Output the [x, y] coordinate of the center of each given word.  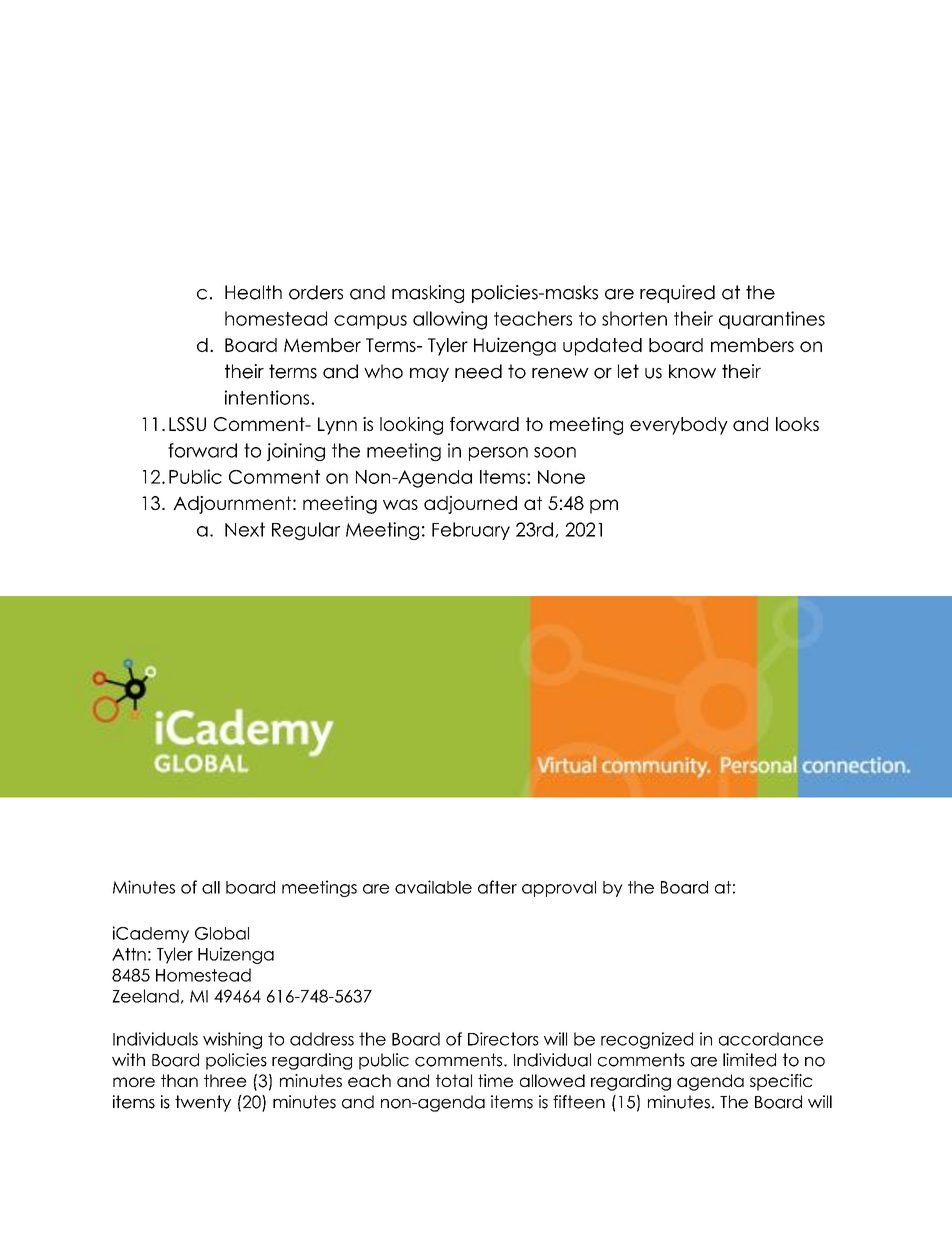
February [471, 531]
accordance [771, 1039]
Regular [306, 531]
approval [559, 889]
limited [749, 1060]
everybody [679, 426]
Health [253, 292]
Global [222, 933]
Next [245, 529]
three [225, 1080]
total [454, 1080]
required [677, 294]
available [433, 887]
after [497, 887]
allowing [450, 320]
